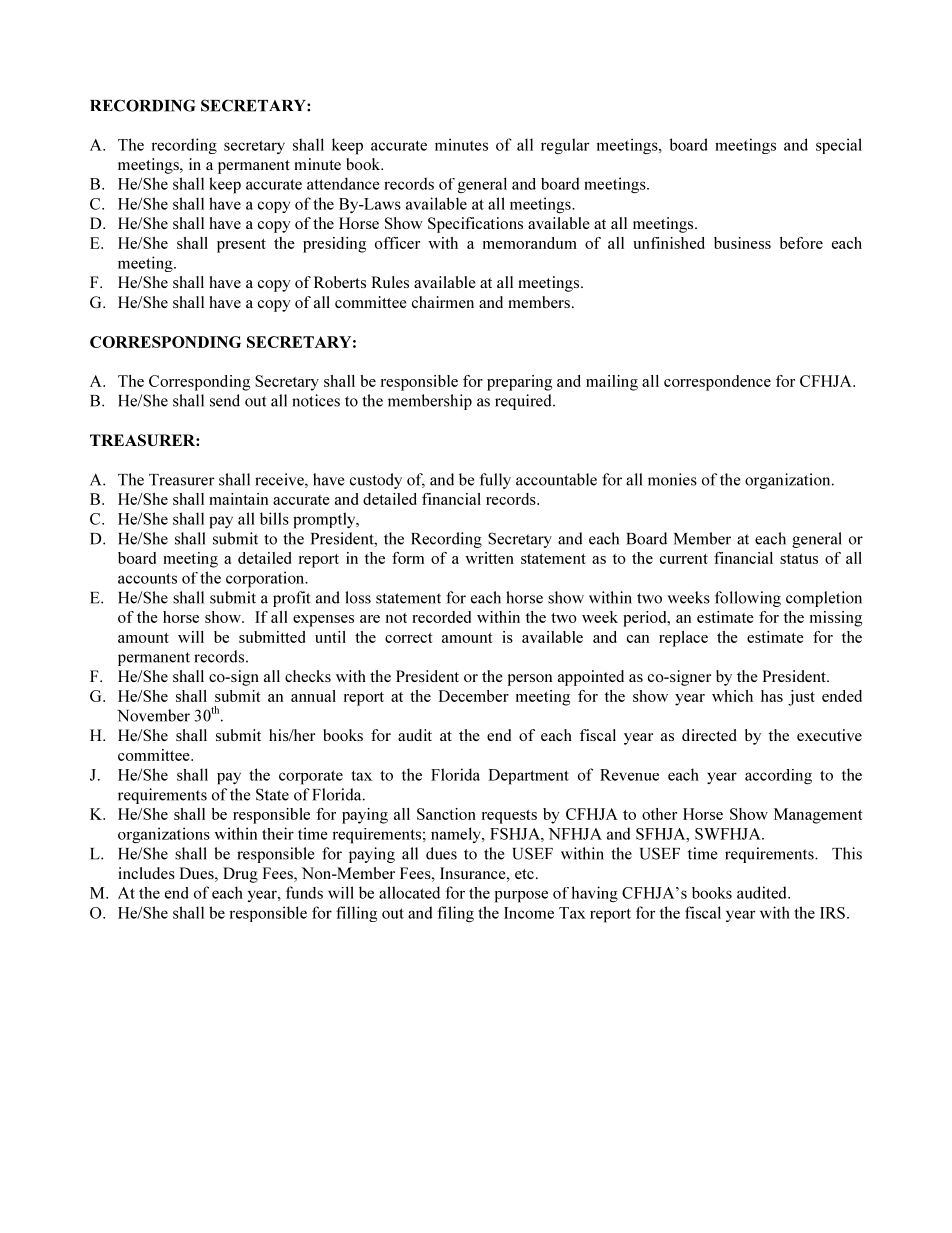 The height and width of the image is (1233, 952). What do you see at coordinates (225, 400) in the image?
I see `send` at bounding box center [225, 400].
